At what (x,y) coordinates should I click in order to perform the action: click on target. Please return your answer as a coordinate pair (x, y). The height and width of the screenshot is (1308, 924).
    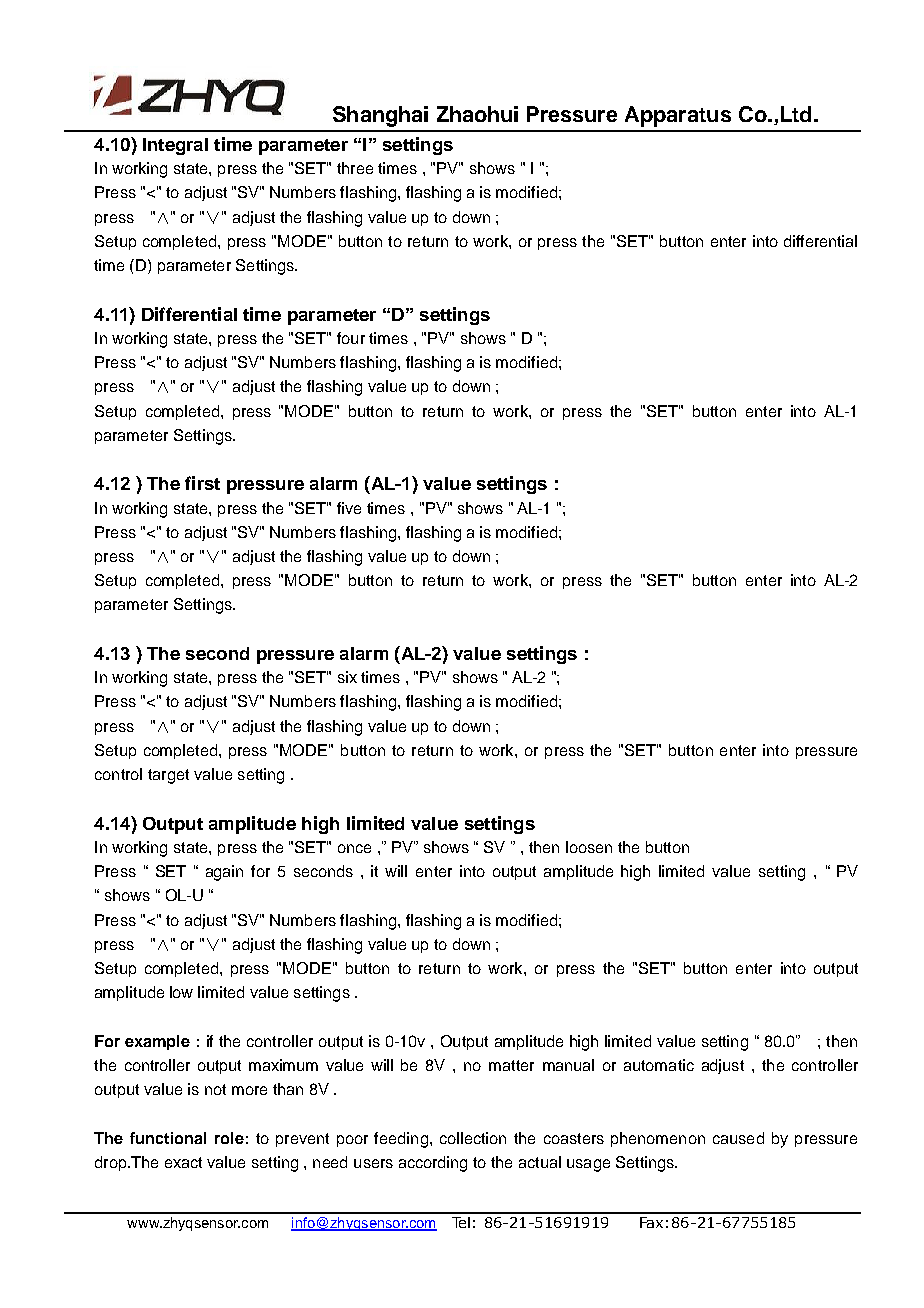
    Looking at the image, I should click on (168, 776).
